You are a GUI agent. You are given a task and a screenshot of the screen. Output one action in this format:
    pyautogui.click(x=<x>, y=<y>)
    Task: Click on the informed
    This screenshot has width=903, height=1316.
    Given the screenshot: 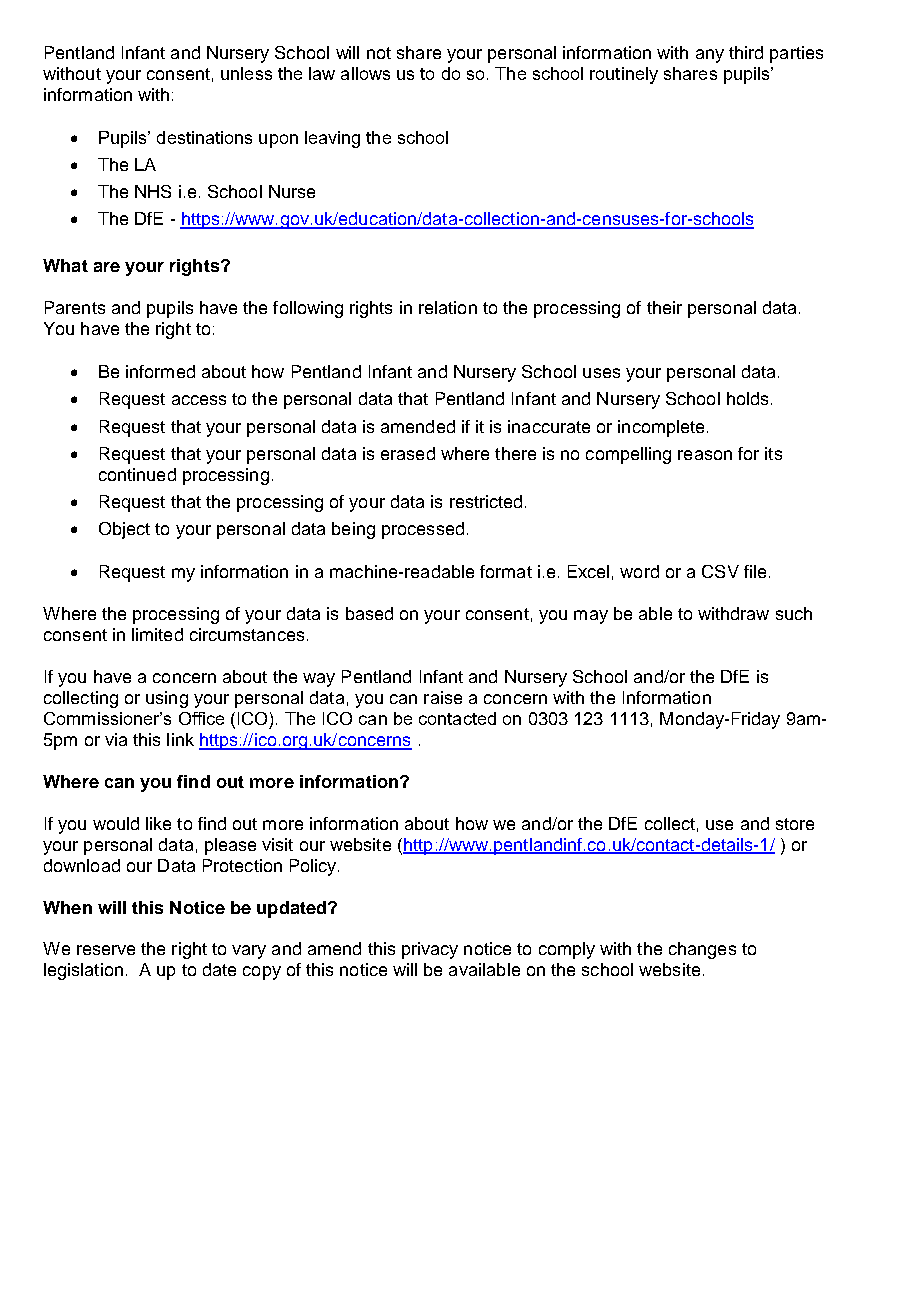 What is the action you would take?
    pyautogui.click(x=160, y=371)
